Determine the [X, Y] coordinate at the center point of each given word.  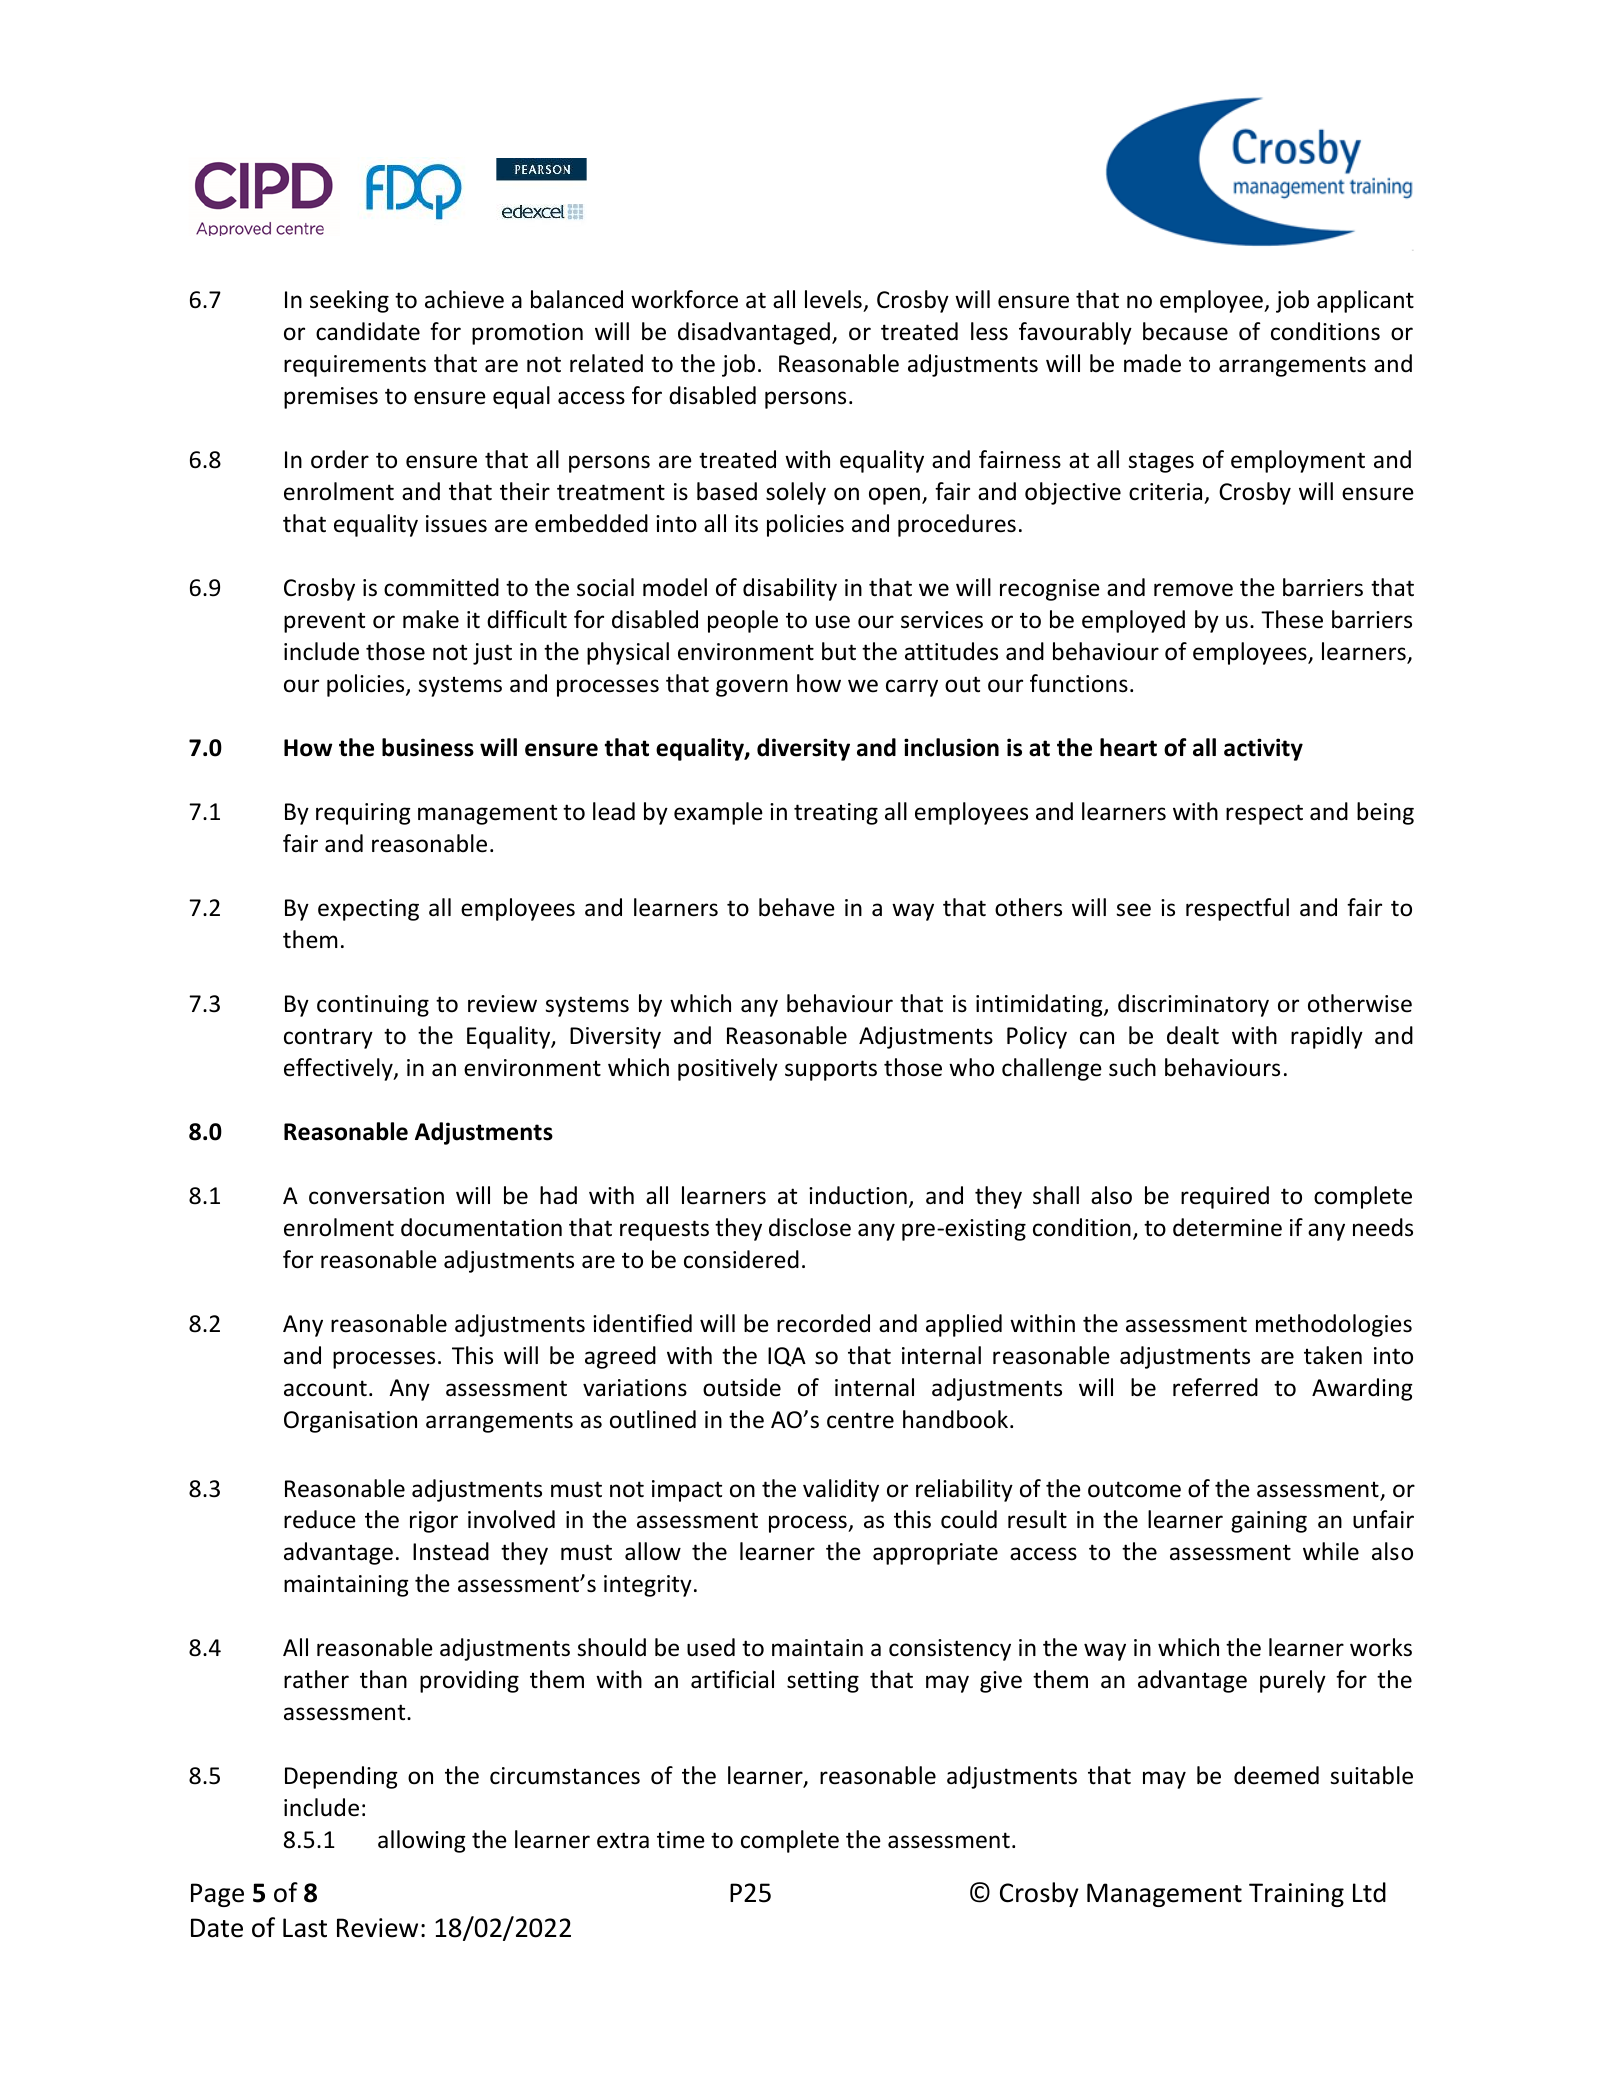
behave [797, 907]
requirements [355, 366]
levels [833, 299]
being [1385, 813]
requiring [363, 814]
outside [742, 1387]
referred [1215, 1387]
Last [305, 1928]
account [325, 1388]
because [1185, 331]
